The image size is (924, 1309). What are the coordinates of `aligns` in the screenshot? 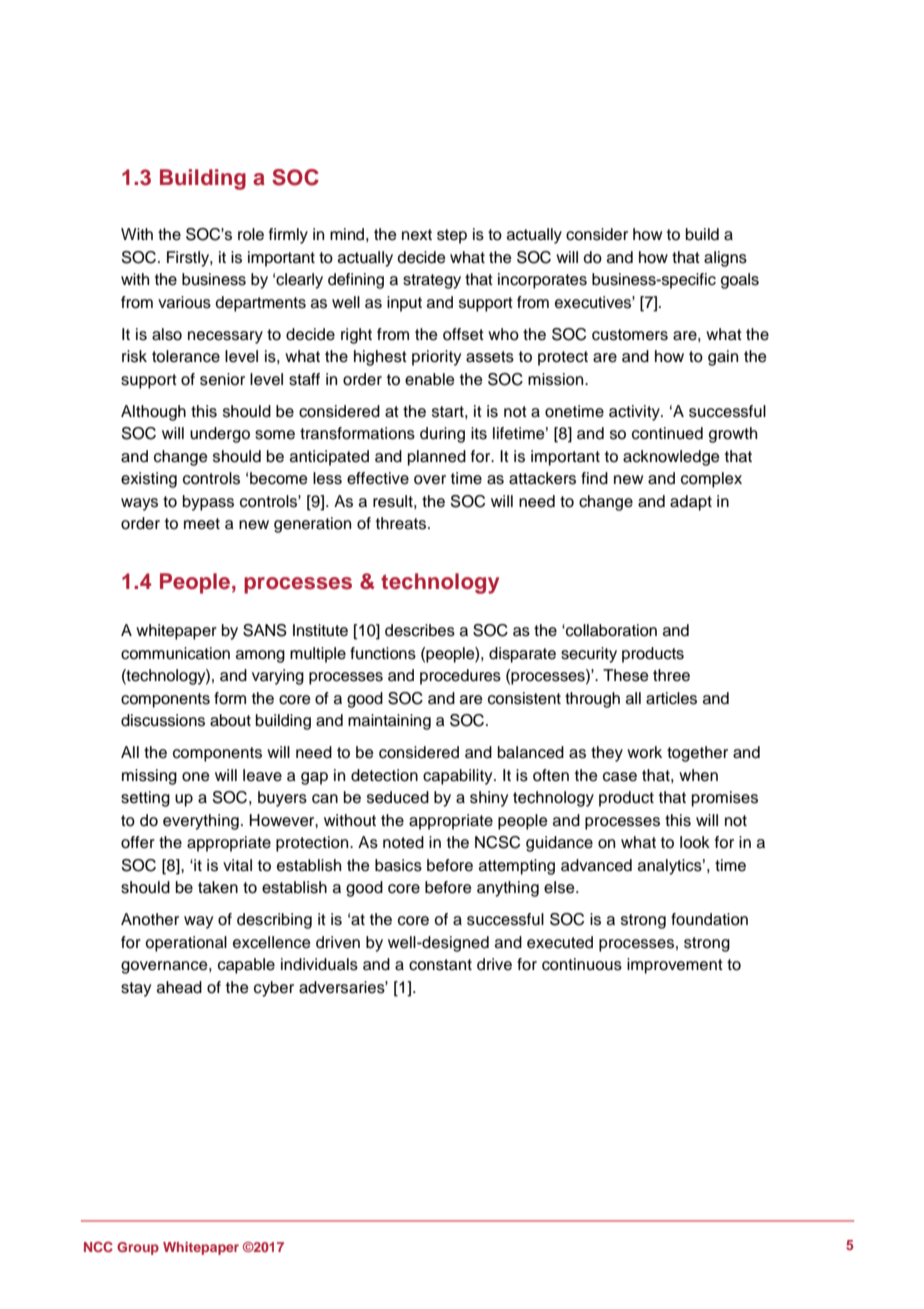 It's located at (725, 259).
